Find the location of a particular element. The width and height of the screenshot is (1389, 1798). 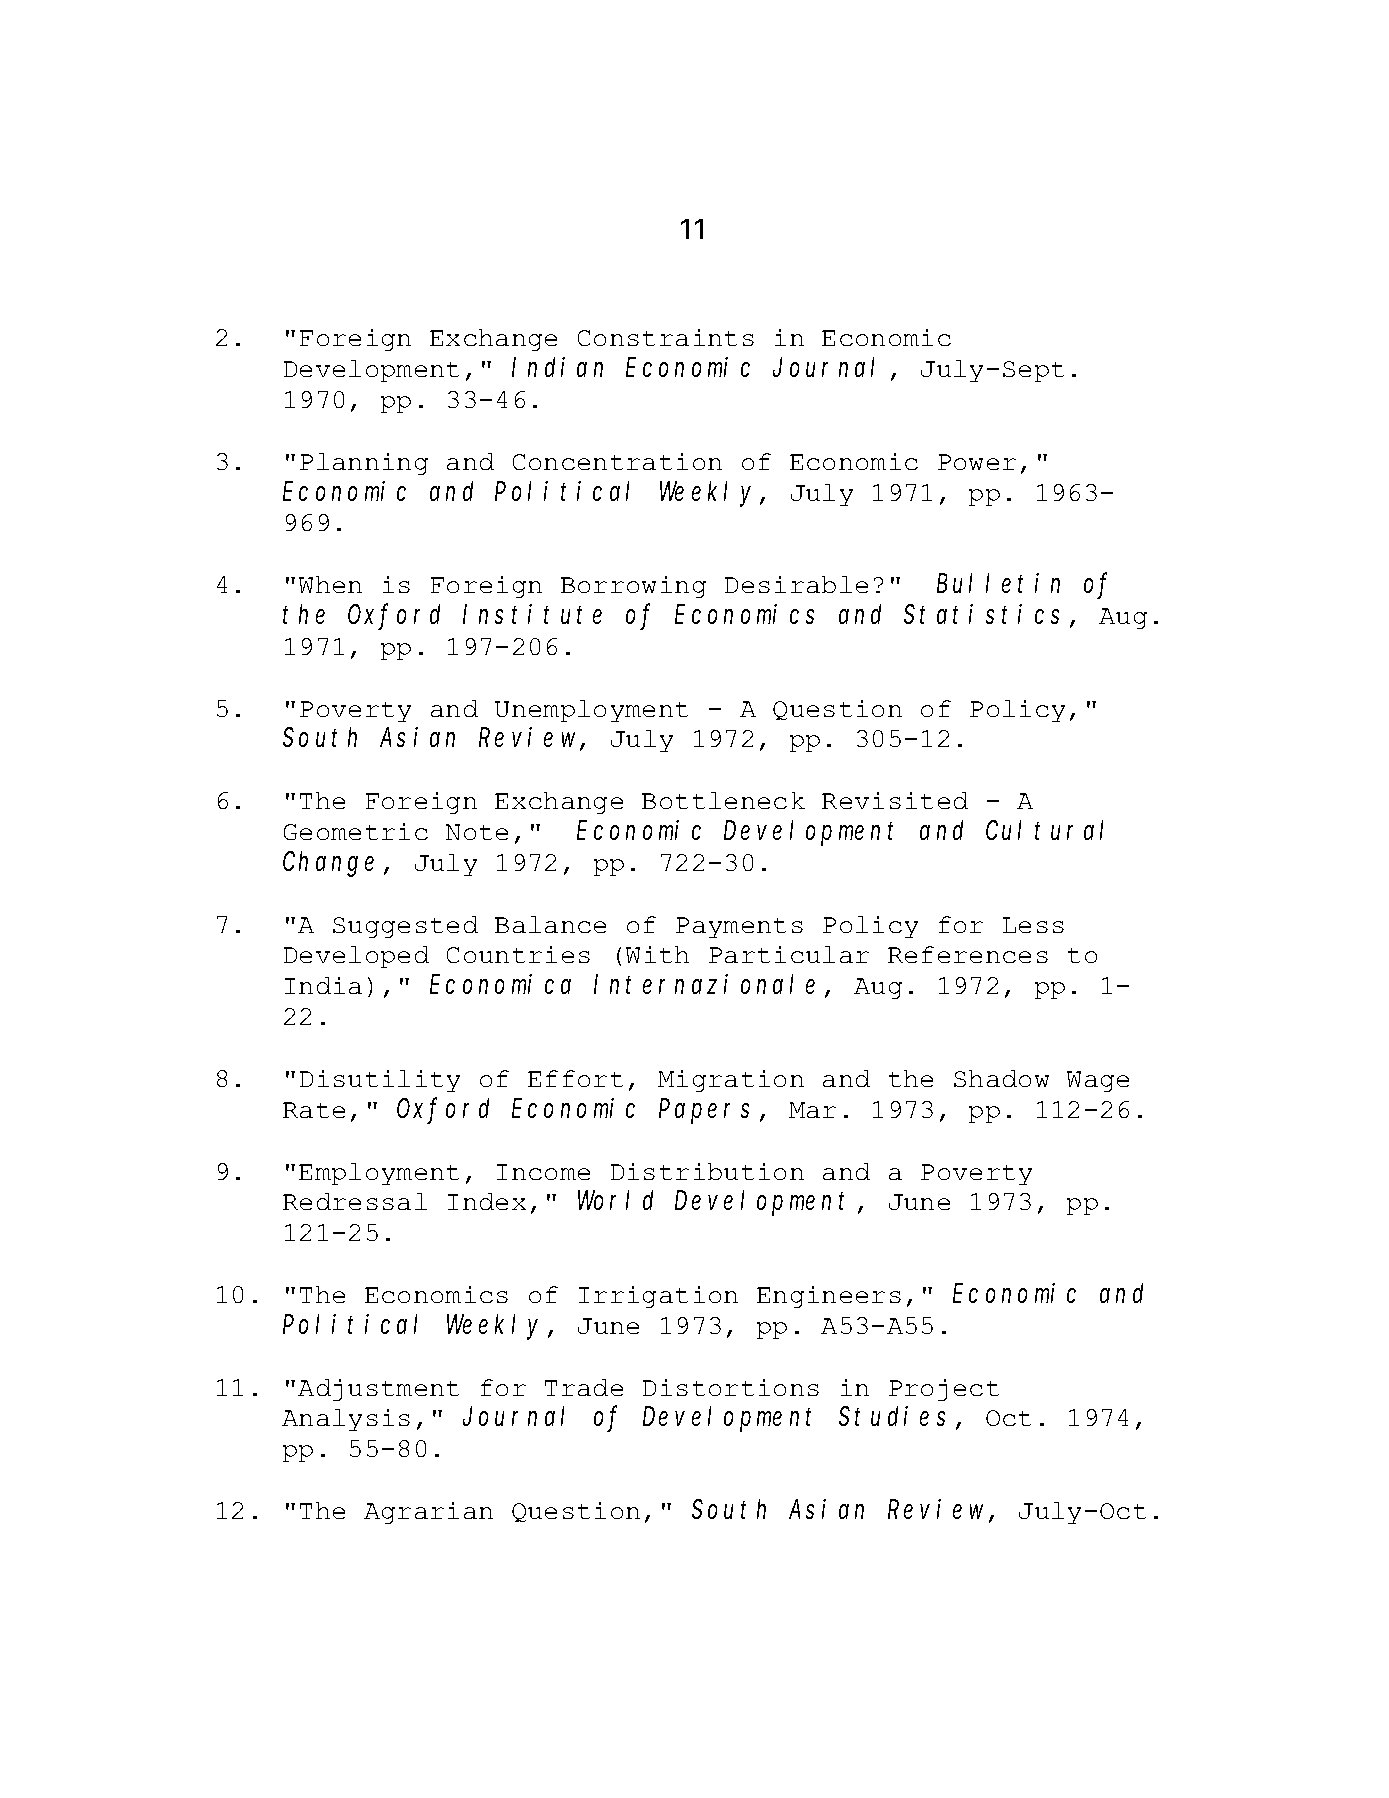

Revisited is located at coordinates (895, 800).
